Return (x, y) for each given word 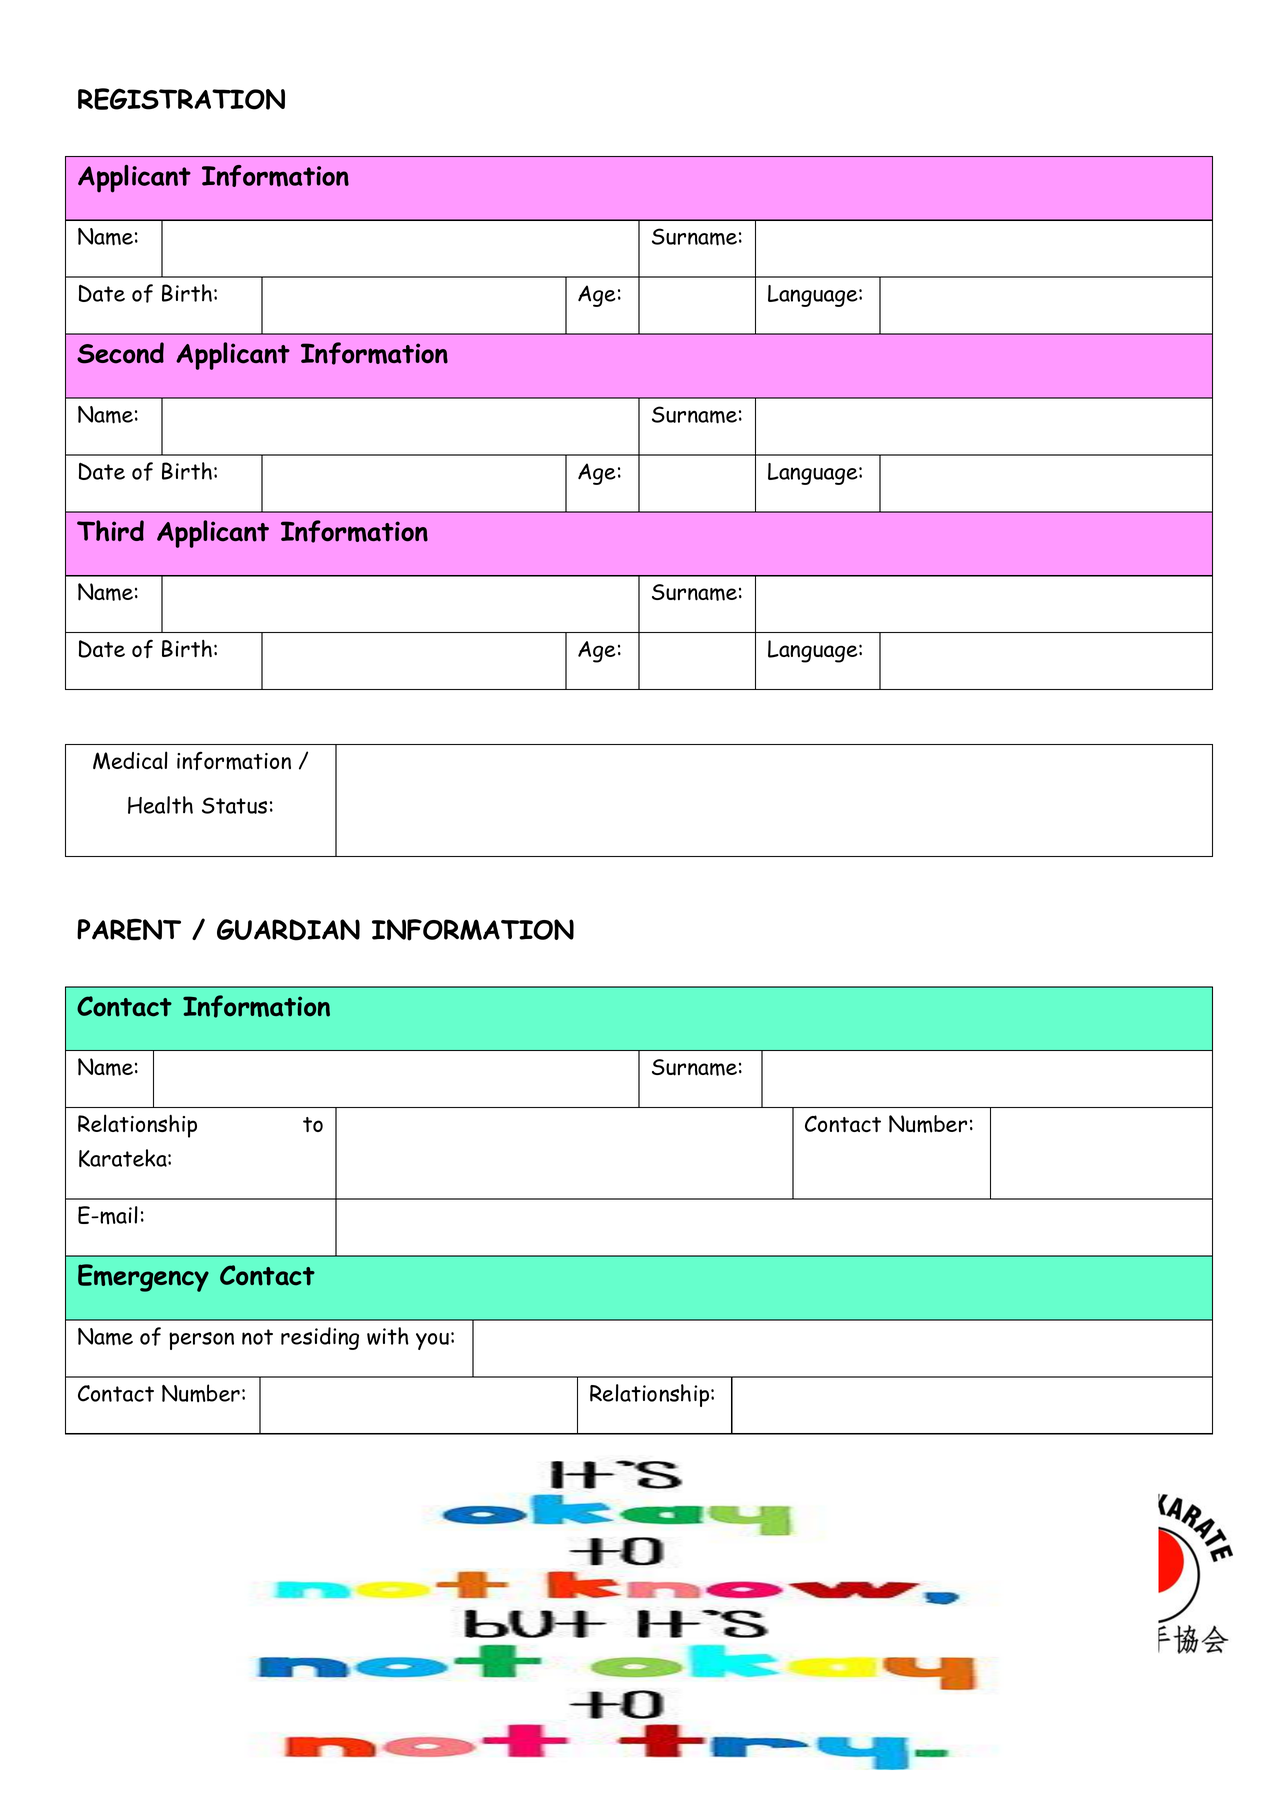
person (201, 1341)
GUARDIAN (288, 930)
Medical (130, 760)
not (257, 1337)
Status (234, 805)
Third (110, 531)
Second (120, 353)
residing (320, 1338)
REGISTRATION (181, 99)
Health (160, 805)
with (388, 1336)
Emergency (143, 1278)
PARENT (129, 929)
